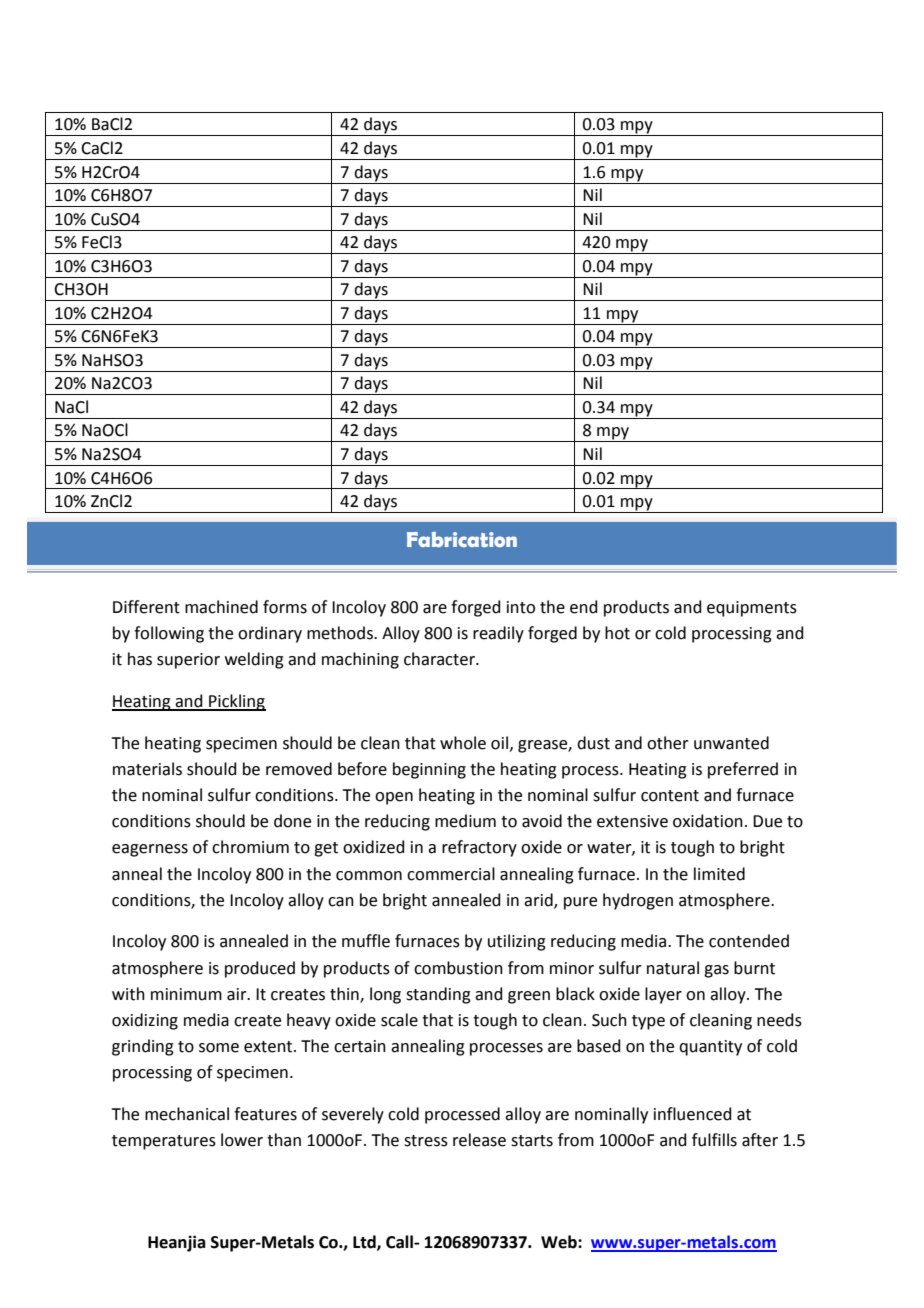 Image resolution: width=924 pixels, height=1308 pixels. Describe the element at coordinates (164, 1142) in the screenshot. I see `temperatures` at that location.
